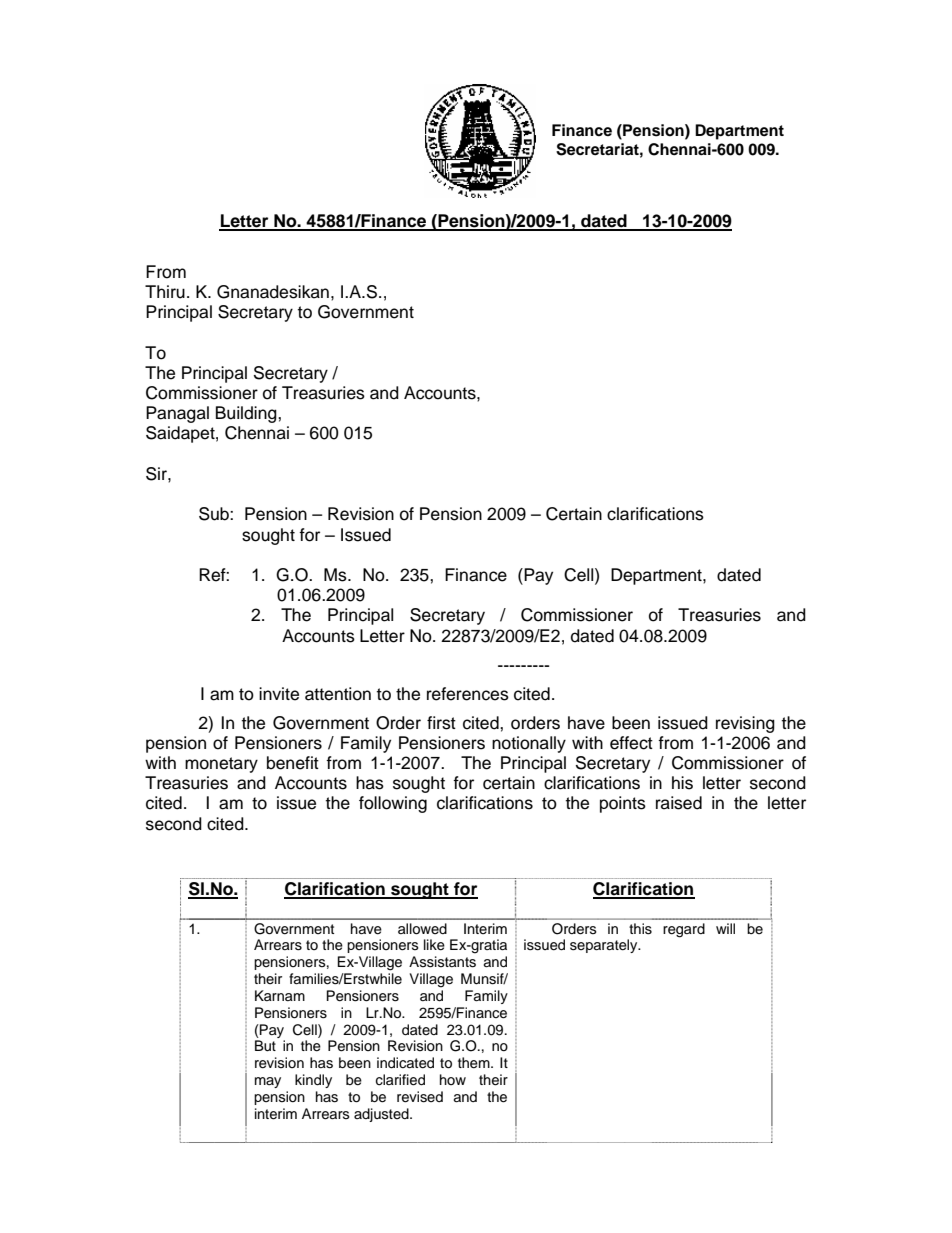 The height and width of the page is (1233, 952). Describe the element at coordinates (268, 1082) in the page. I see `may` at that location.
